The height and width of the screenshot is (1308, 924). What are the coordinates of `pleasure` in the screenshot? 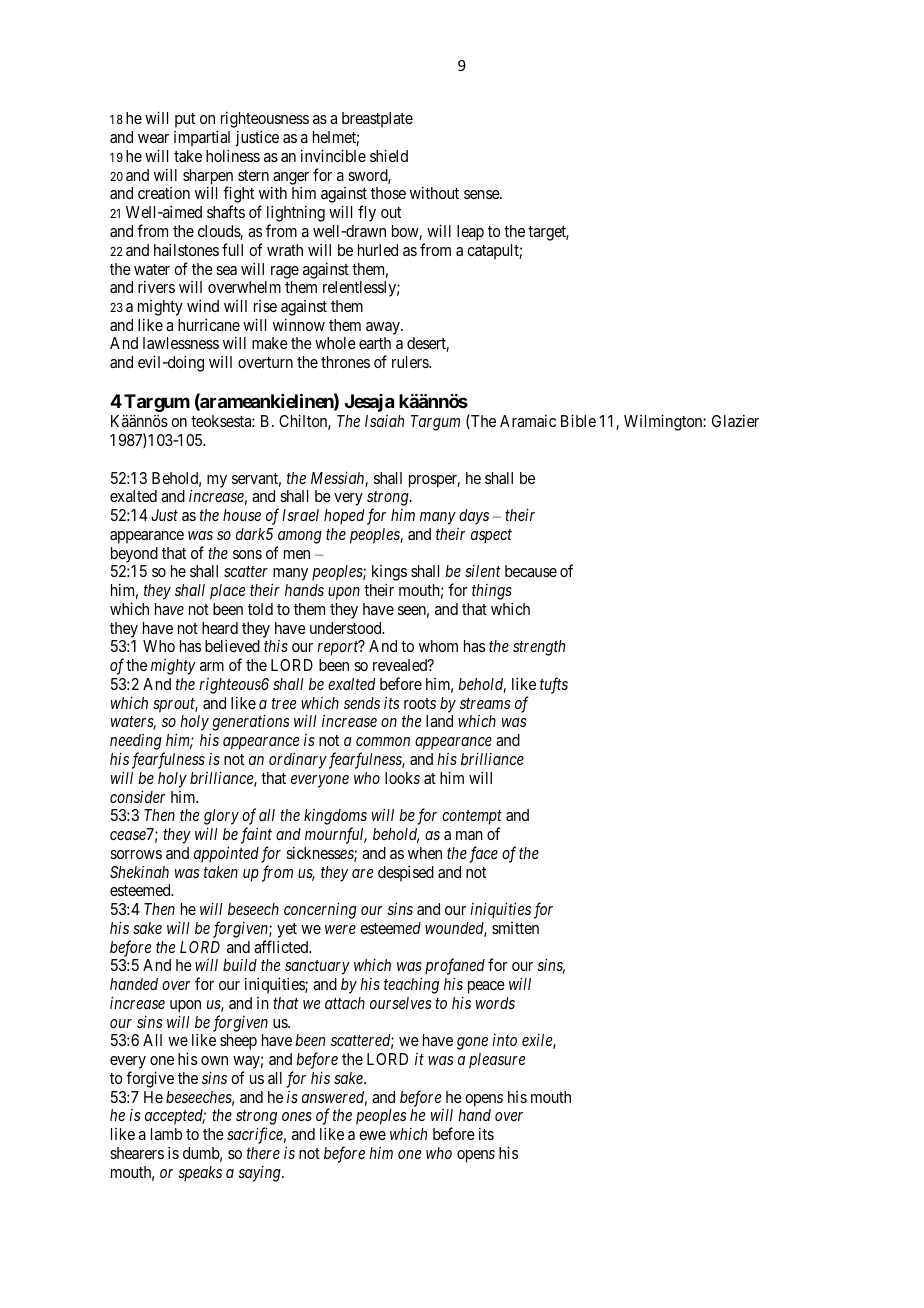 It's located at (497, 1061).
